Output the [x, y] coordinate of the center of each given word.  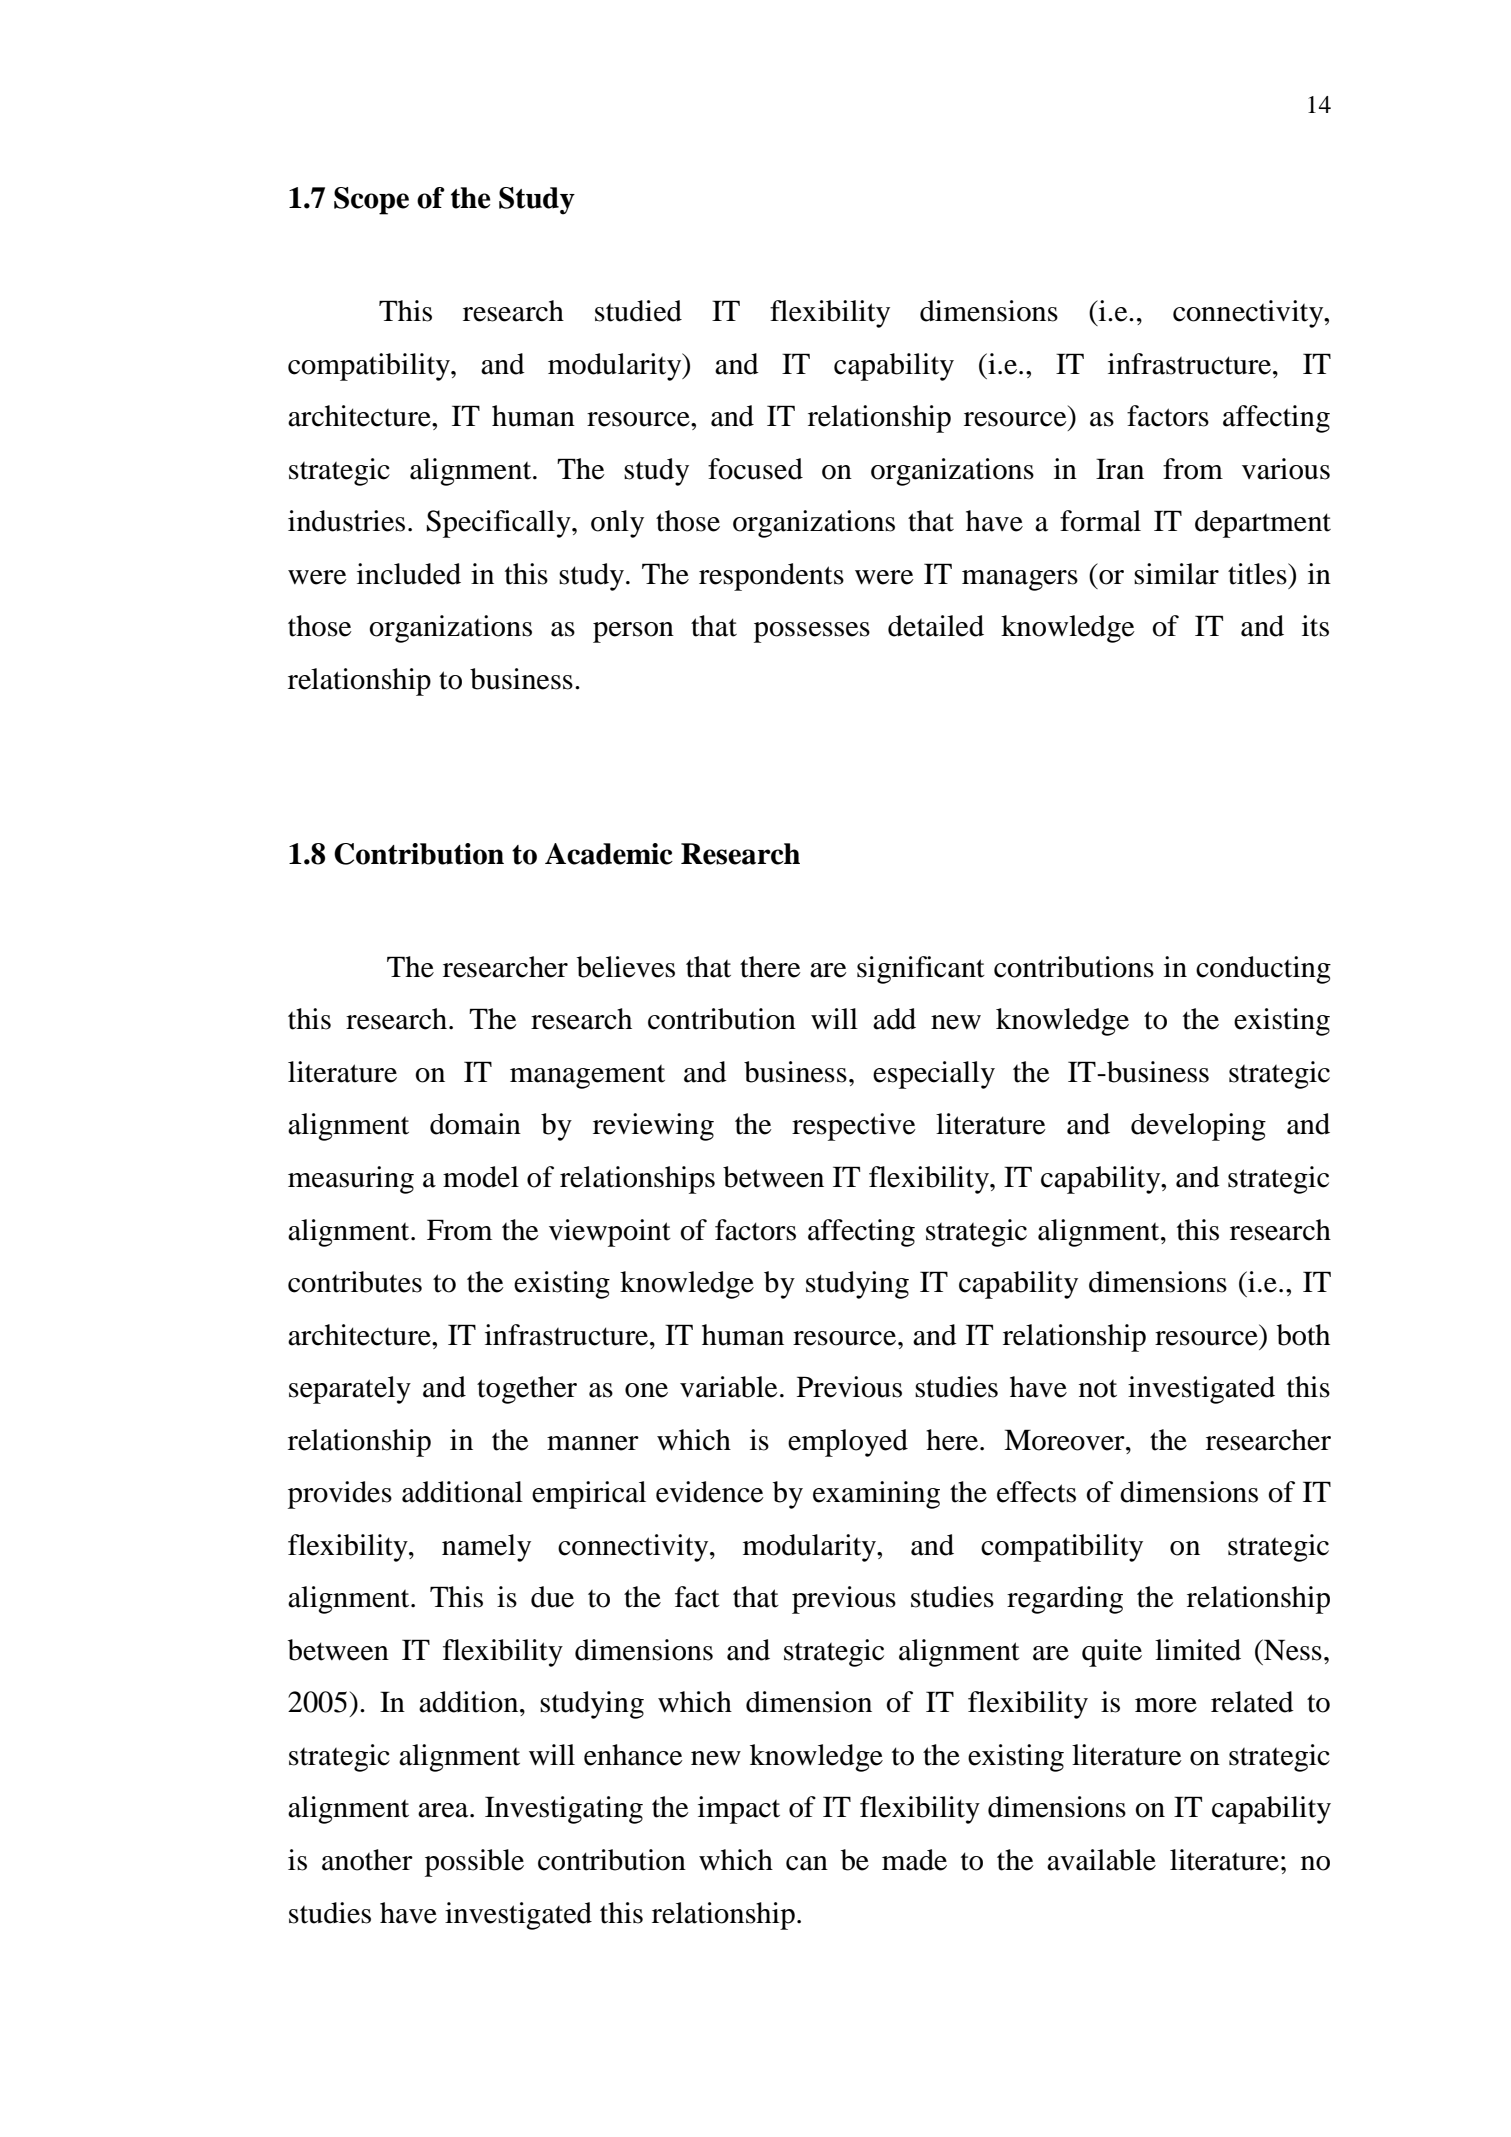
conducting [1263, 970]
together [527, 1390]
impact [739, 1810]
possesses [812, 632]
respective [854, 1127]
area [444, 1810]
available [1101, 1860]
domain [475, 1124]
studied [638, 311]
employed [848, 1443]
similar [1176, 574]
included [409, 574]
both [1303, 1335]
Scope [371, 201]
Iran [1120, 469]
